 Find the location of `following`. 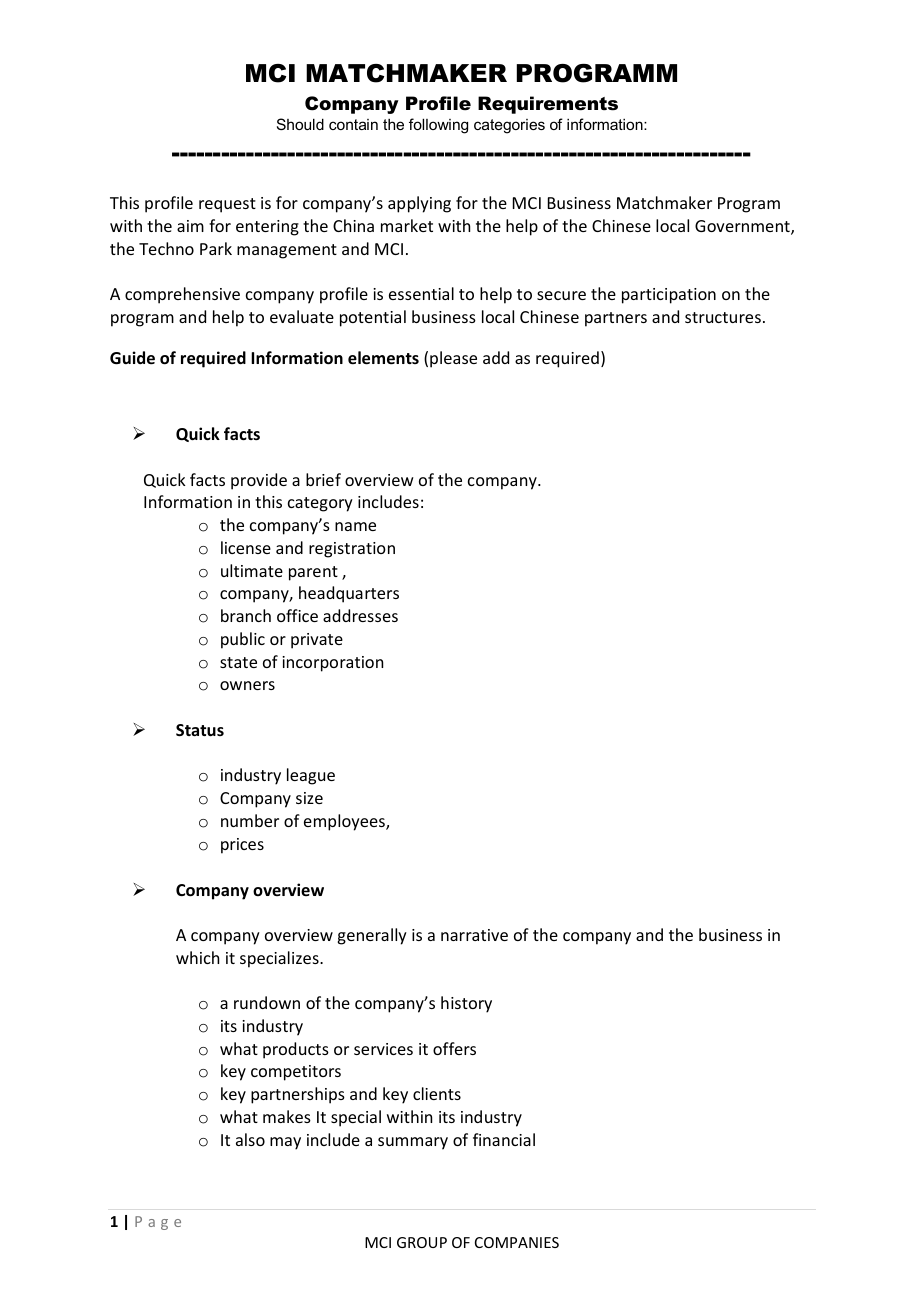

following is located at coordinates (438, 126).
